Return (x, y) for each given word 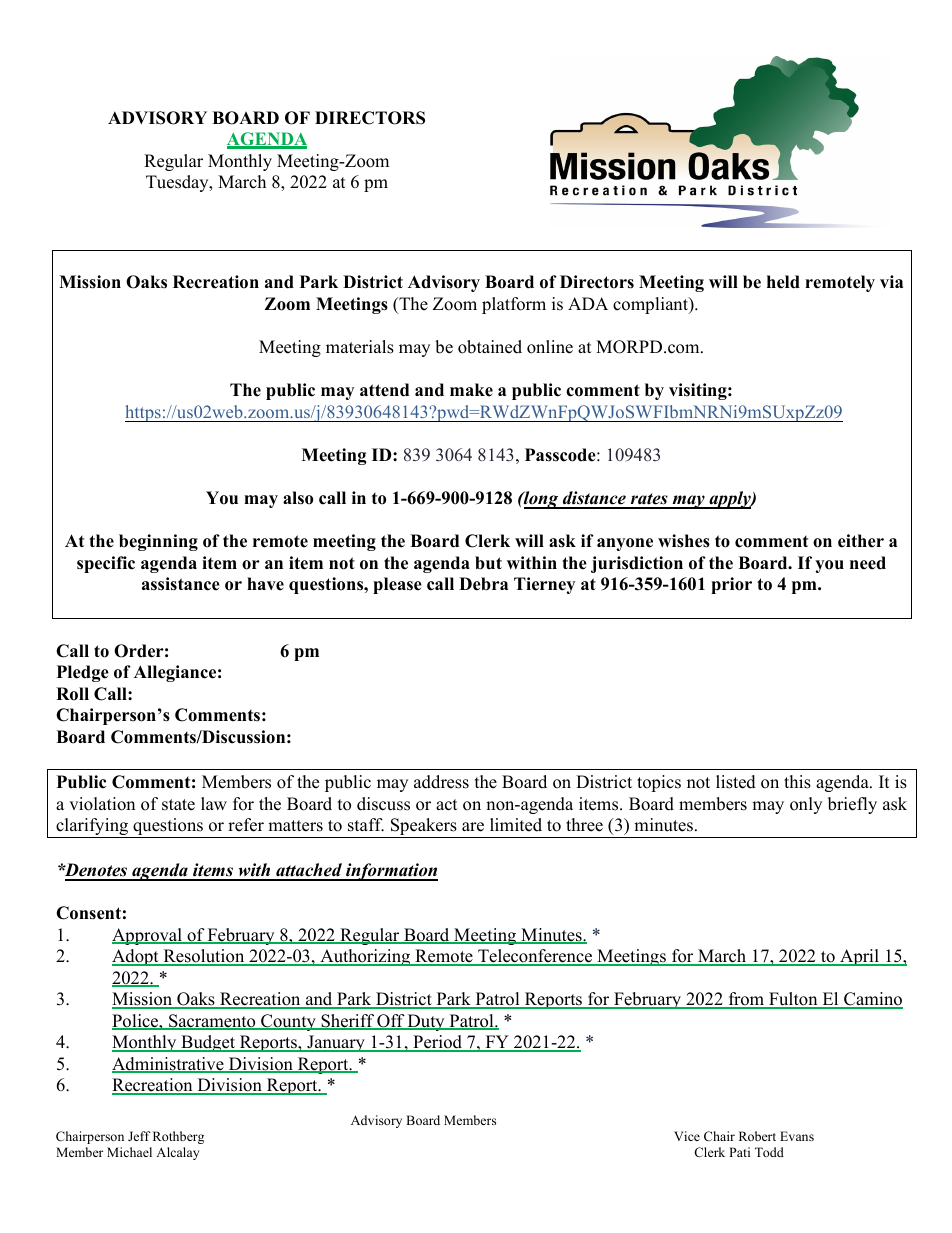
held (783, 282)
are (473, 827)
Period (438, 1043)
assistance (181, 584)
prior (731, 585)
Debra (483, 584)
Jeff (139, 1136)
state (178, 805)
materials (360, 347)
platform (514, 305)
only (806, 805)
